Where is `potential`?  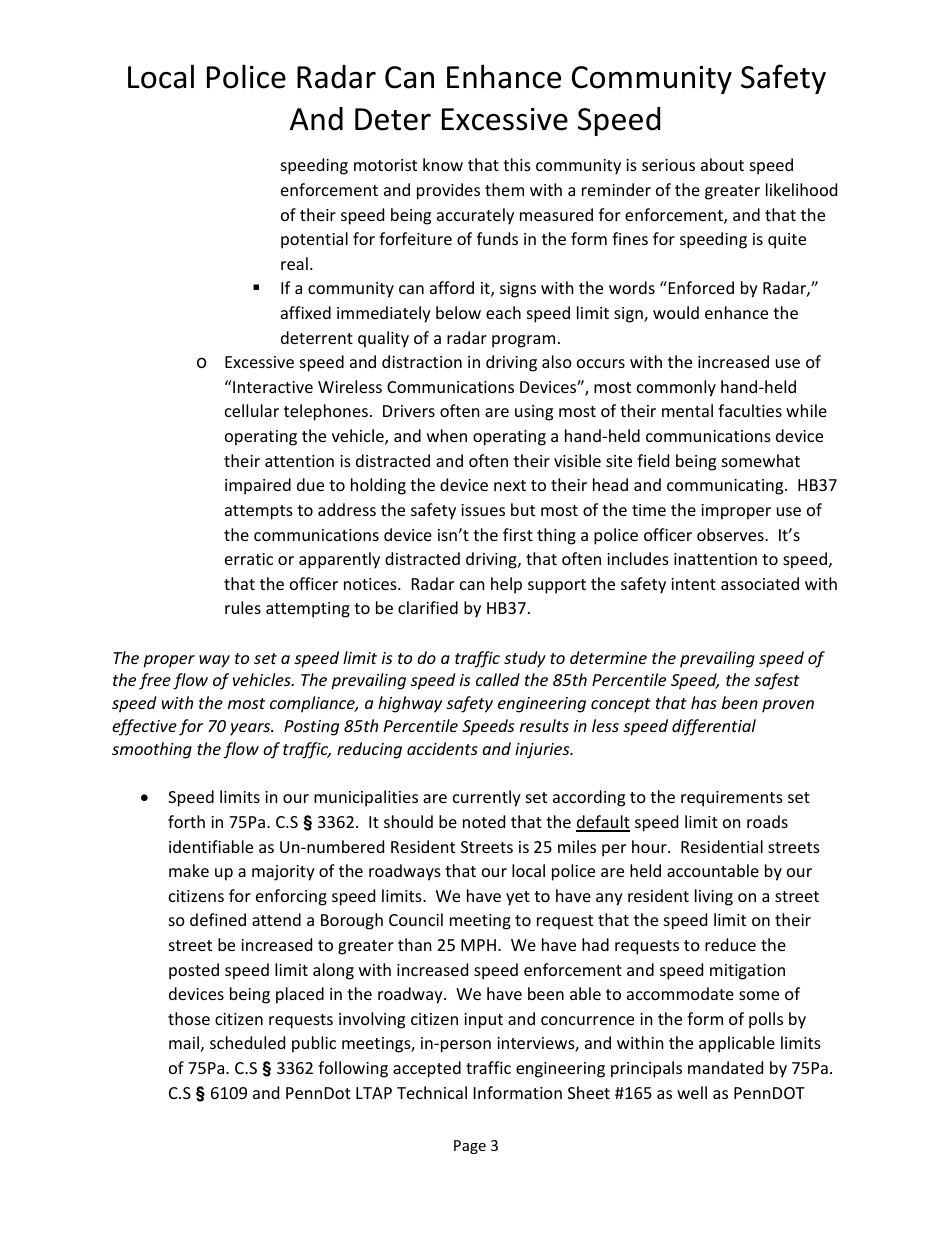 potential is located at coordinates (314, 240).
